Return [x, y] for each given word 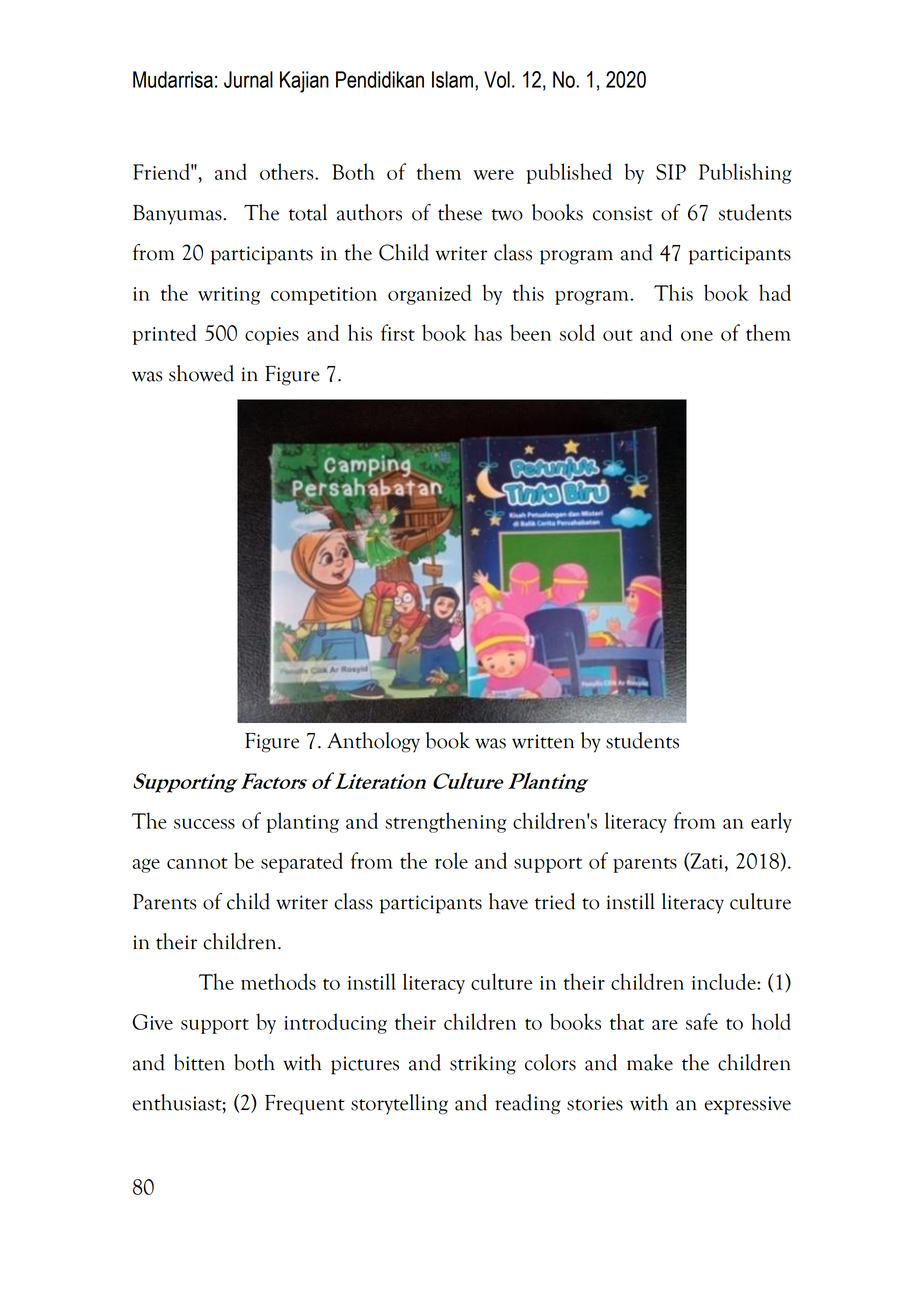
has [488, 332]
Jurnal [248, 79]
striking [483, 1064]
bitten [199, 1062]
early [771, 822]
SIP [671, 172]
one [697, 336]
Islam [452, 79]
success [204, 823]
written [543, 741]
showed [201, 373]
